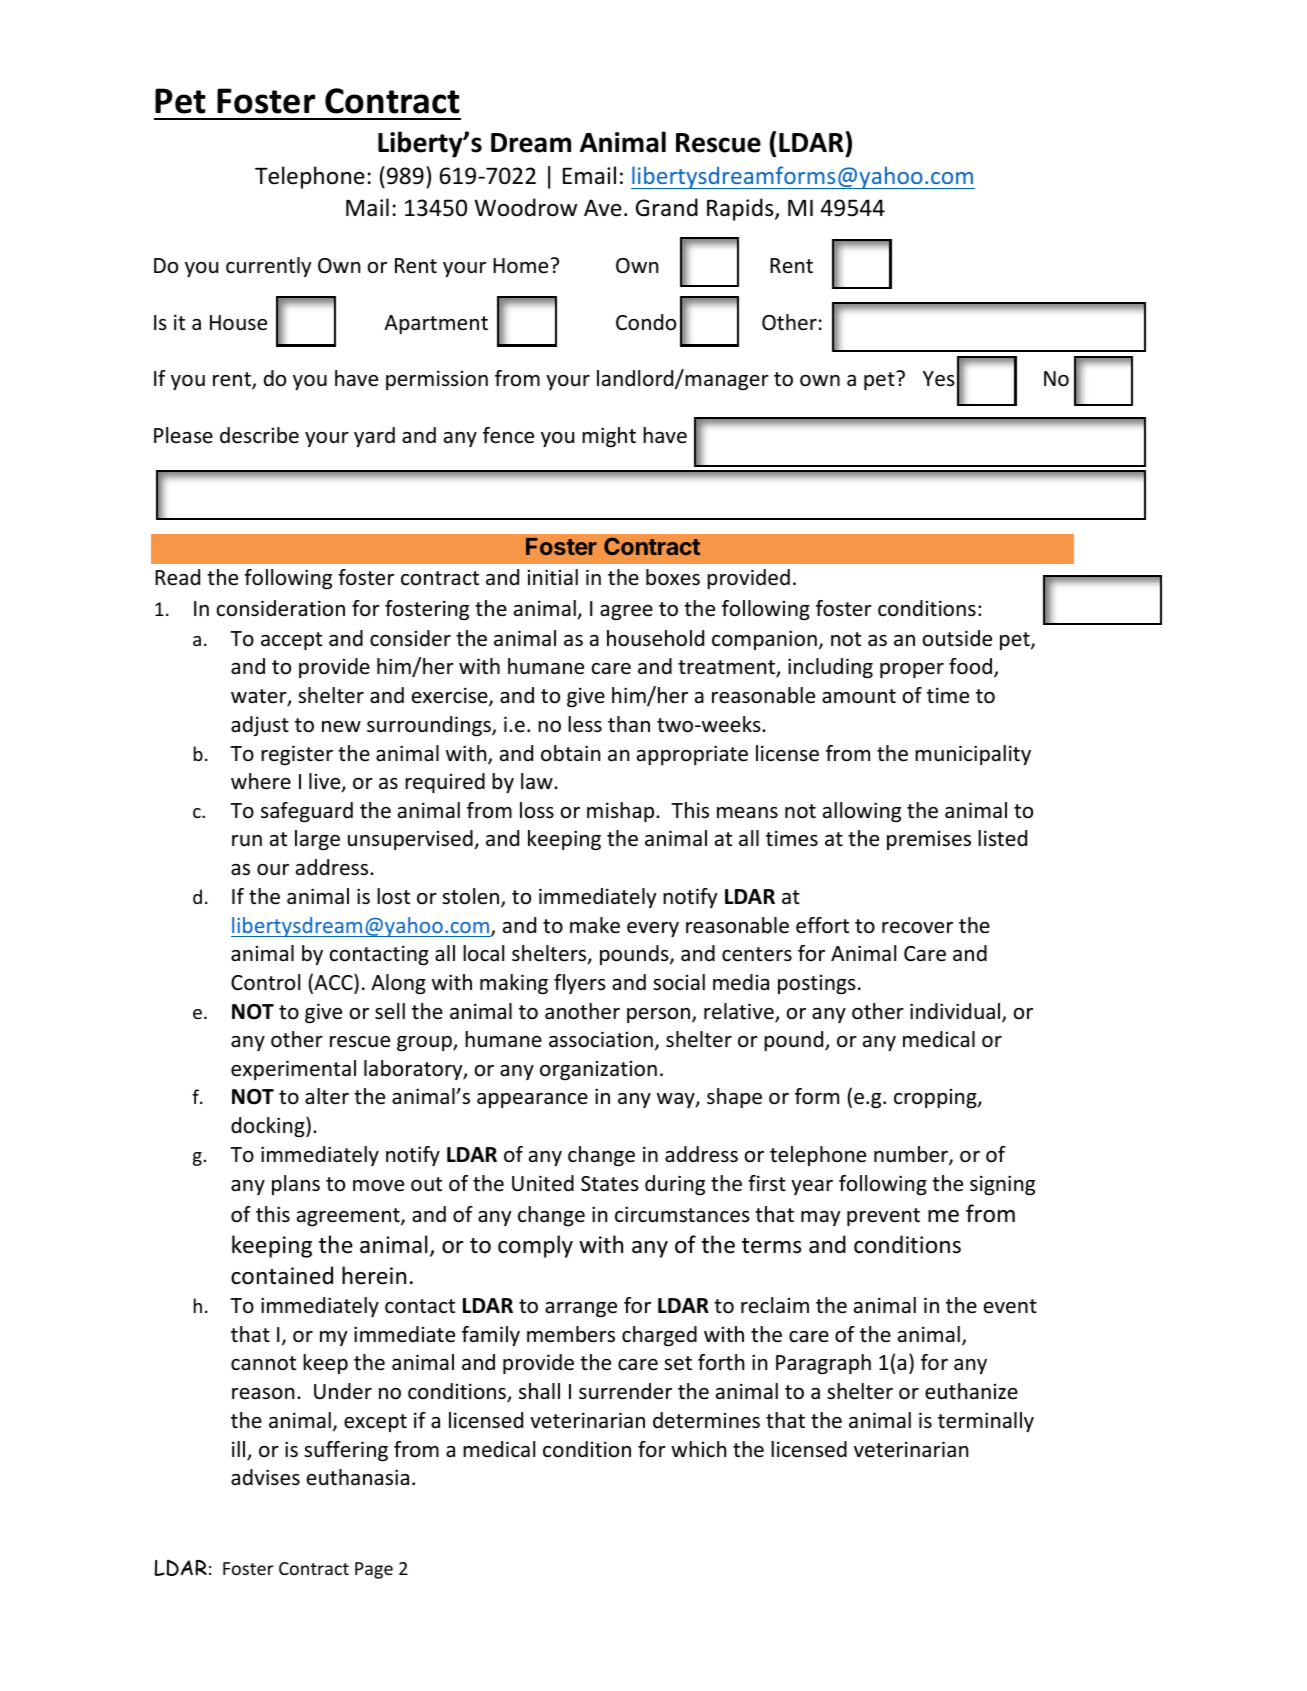 The height and width of the document is (1691, 1307). I want to click on recover, so click(917, 928).
